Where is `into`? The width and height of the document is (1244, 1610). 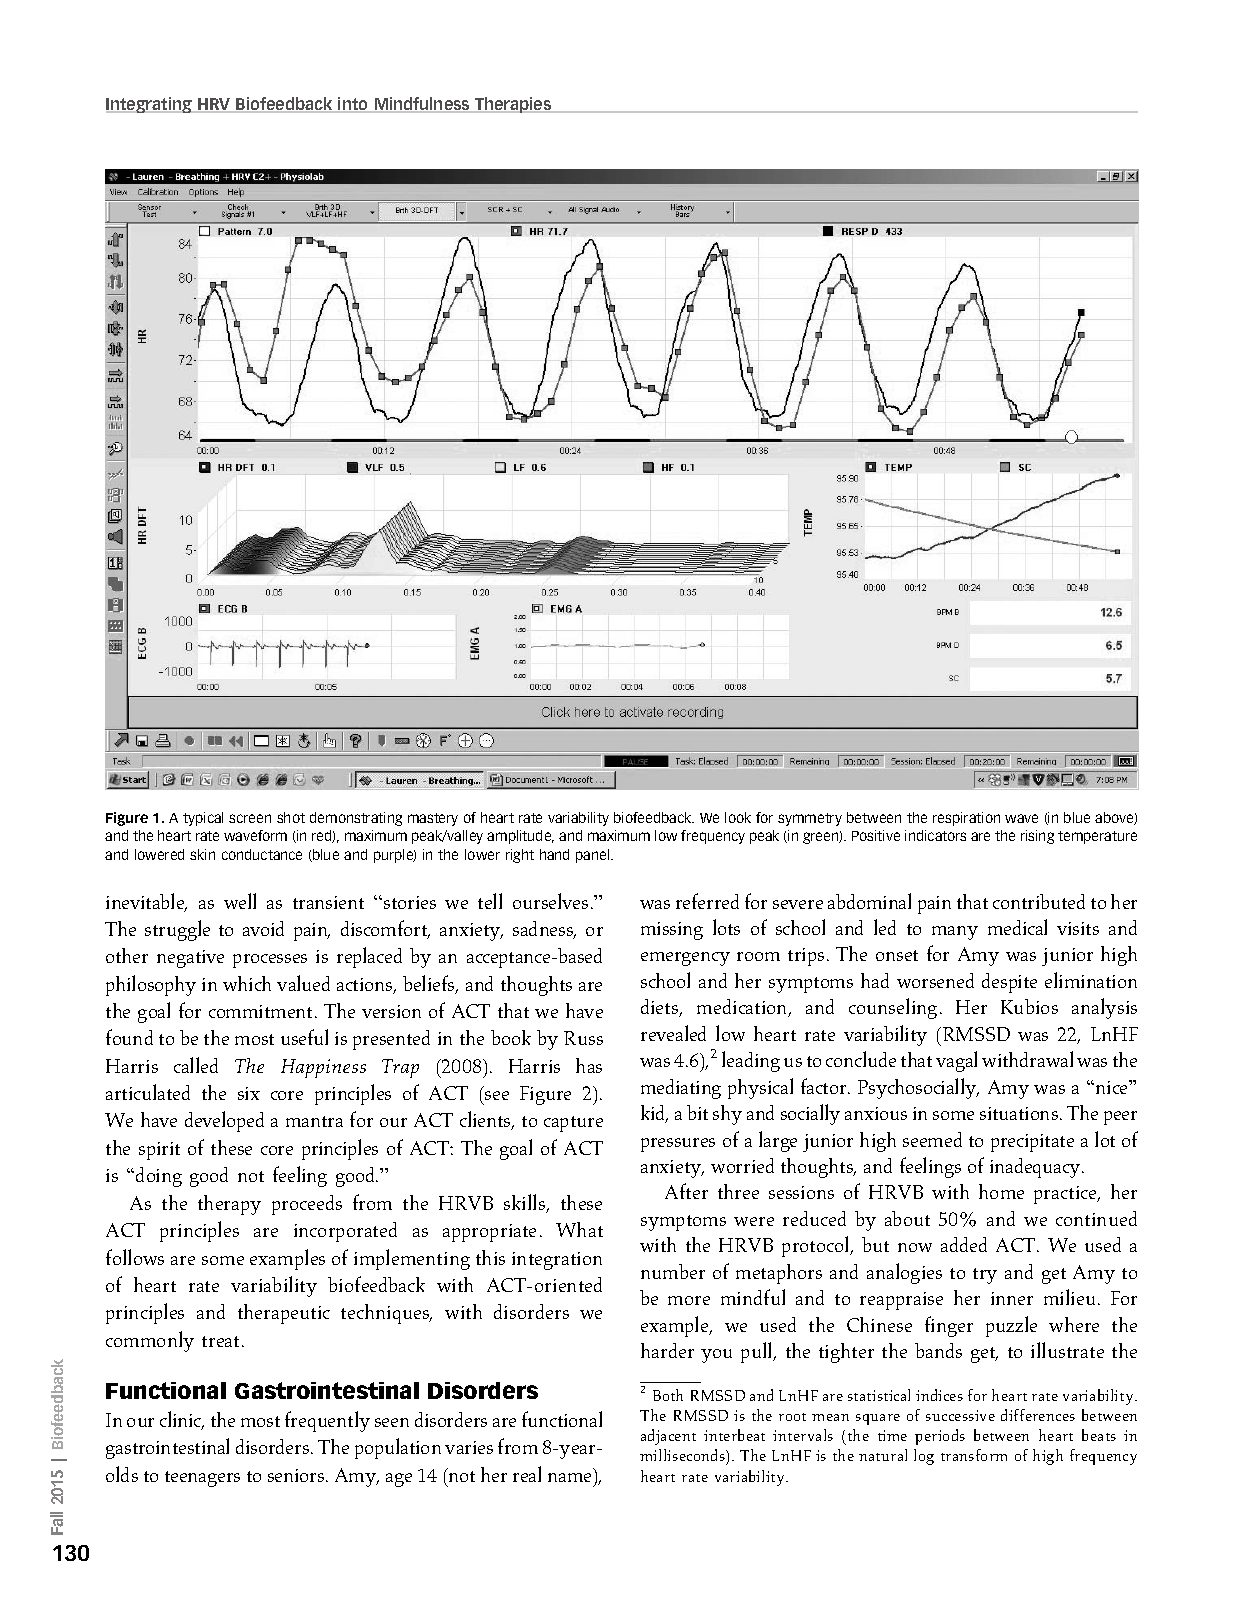
into is located at coordinates (353, 105).
